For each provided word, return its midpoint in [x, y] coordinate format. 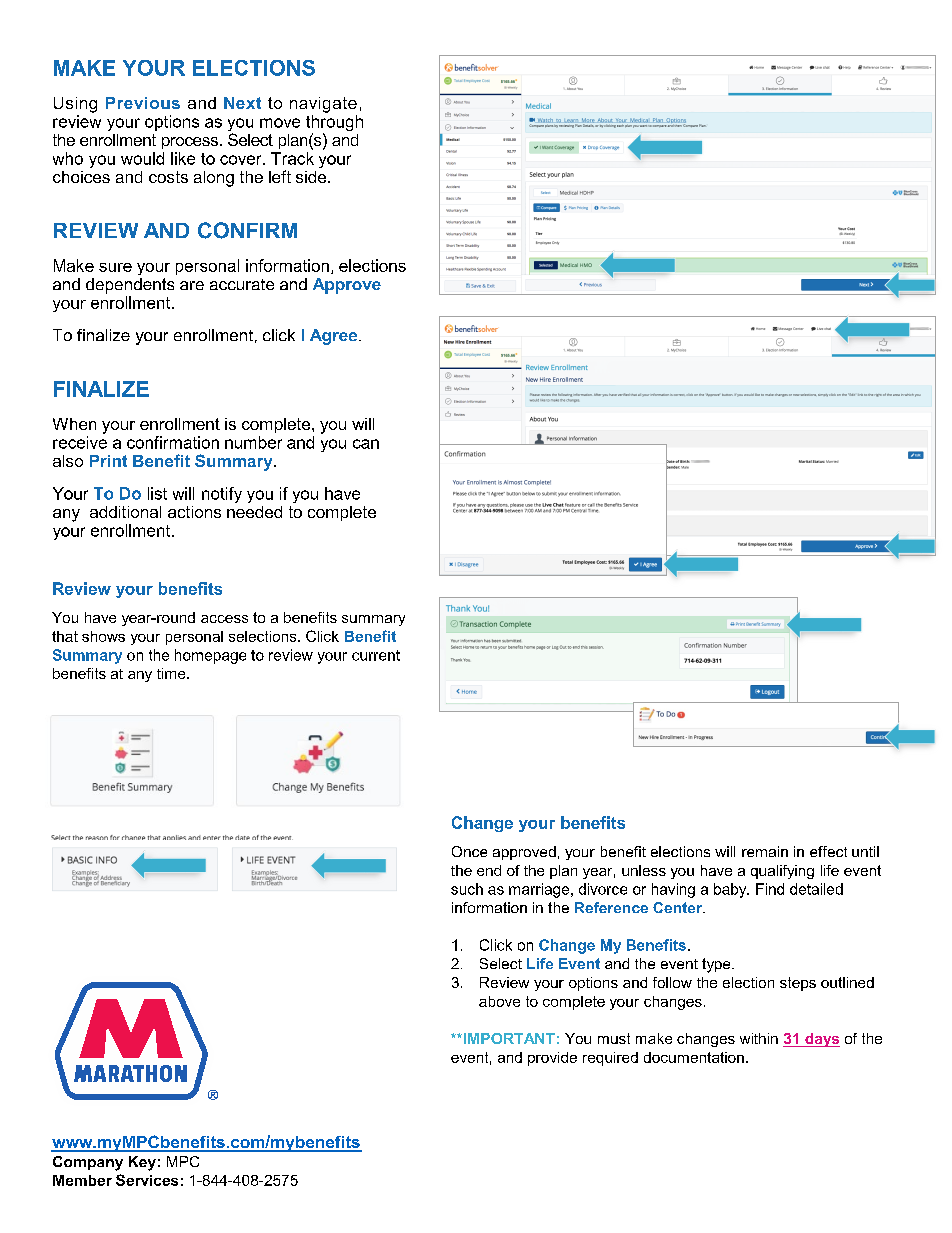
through [334, 124]
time [172, 673]
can [366, 444]
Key [142, 1163]
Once [469, 851]
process [190, 143]
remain [765, 851]
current [376, 655]
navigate [323, 105]
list [157, 493]
